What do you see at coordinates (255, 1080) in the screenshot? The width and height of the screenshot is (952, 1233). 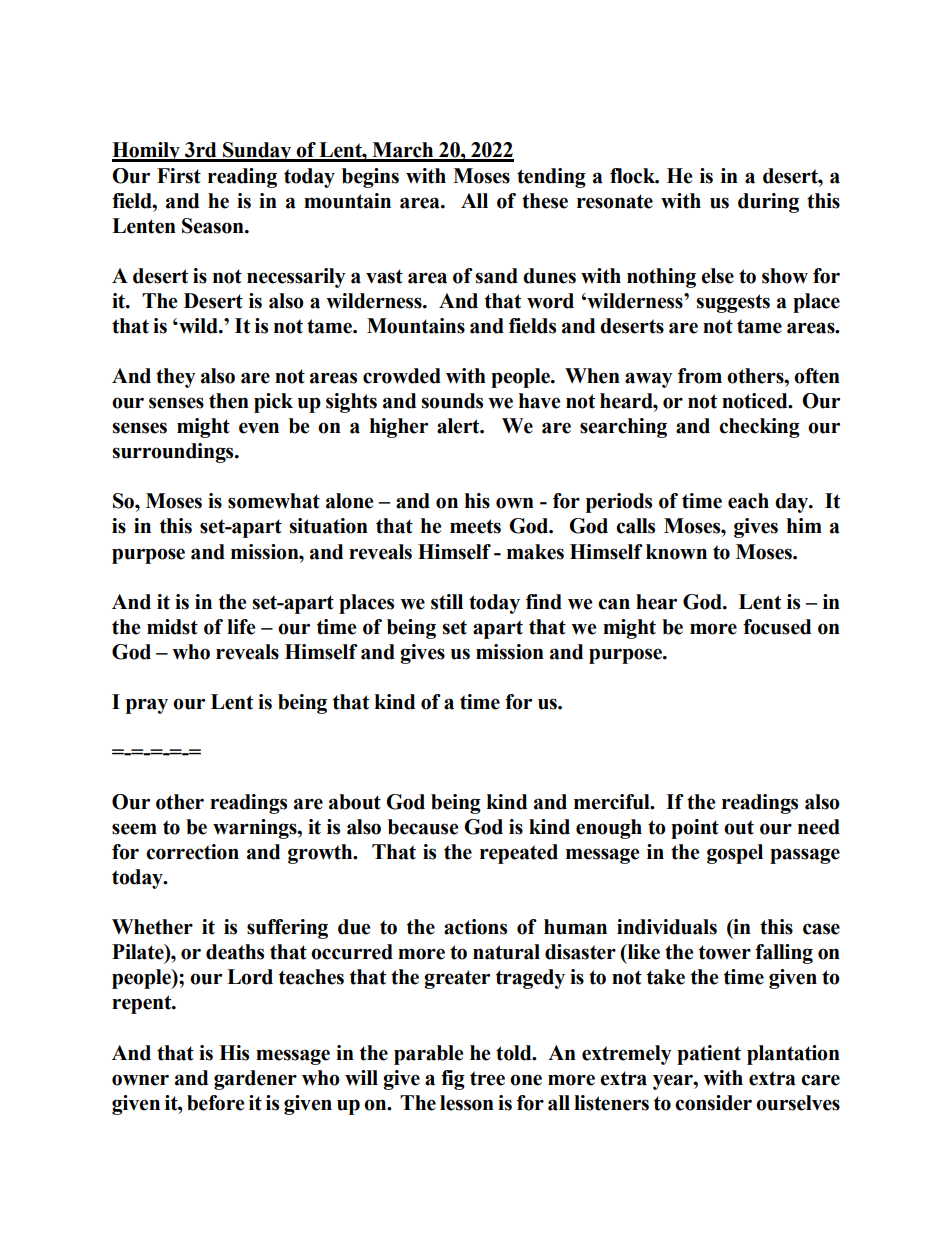 I see `gardener` at bounding box center [255, 1080].
